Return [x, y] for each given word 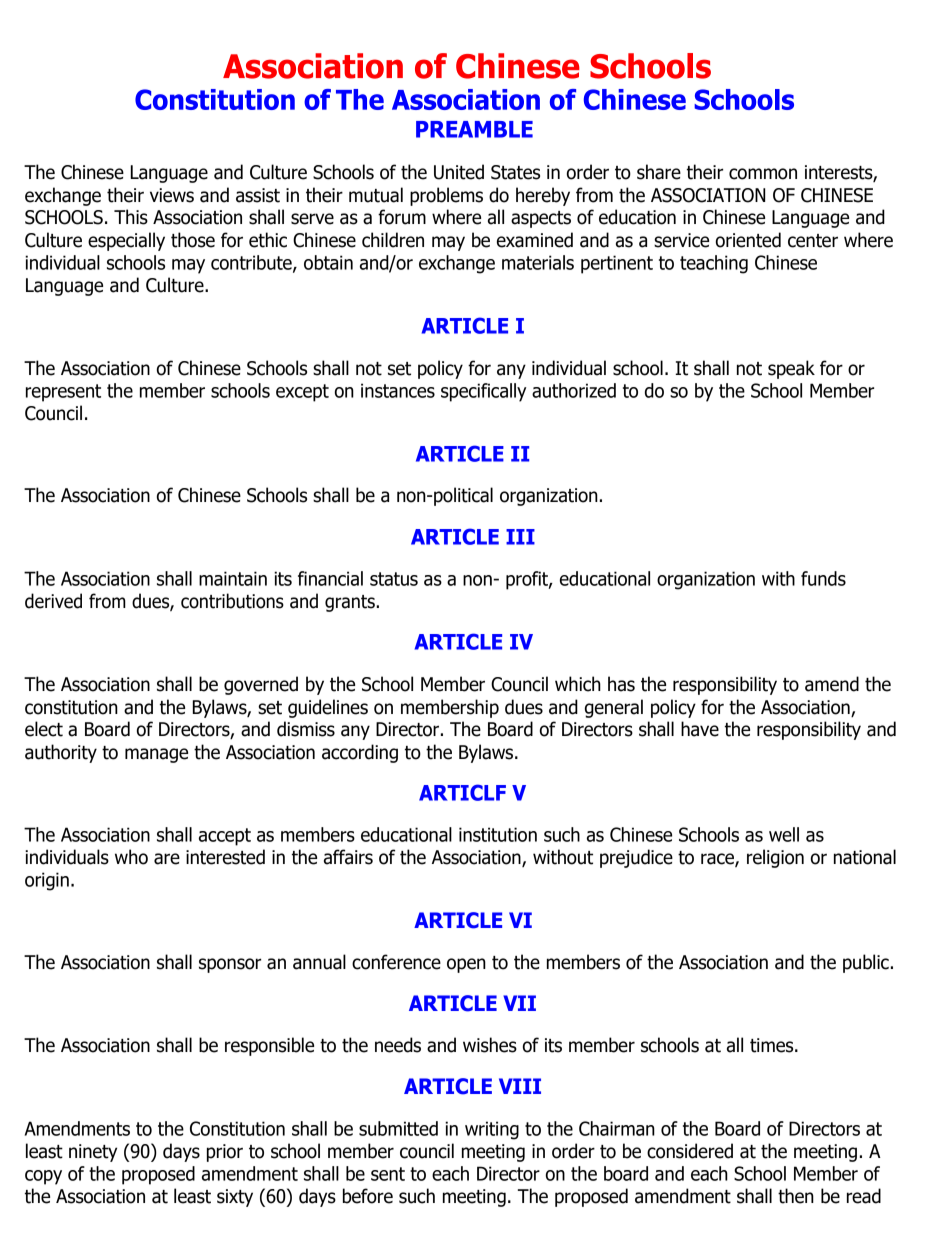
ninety [93, 1153]
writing [492, 1130]
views [172, 195]
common [763, 174]
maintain [233, 578]
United [459, 172]
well [784, 834]
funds [823, 578]
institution [498, 834]
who [131, 857]
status [394, 579]
